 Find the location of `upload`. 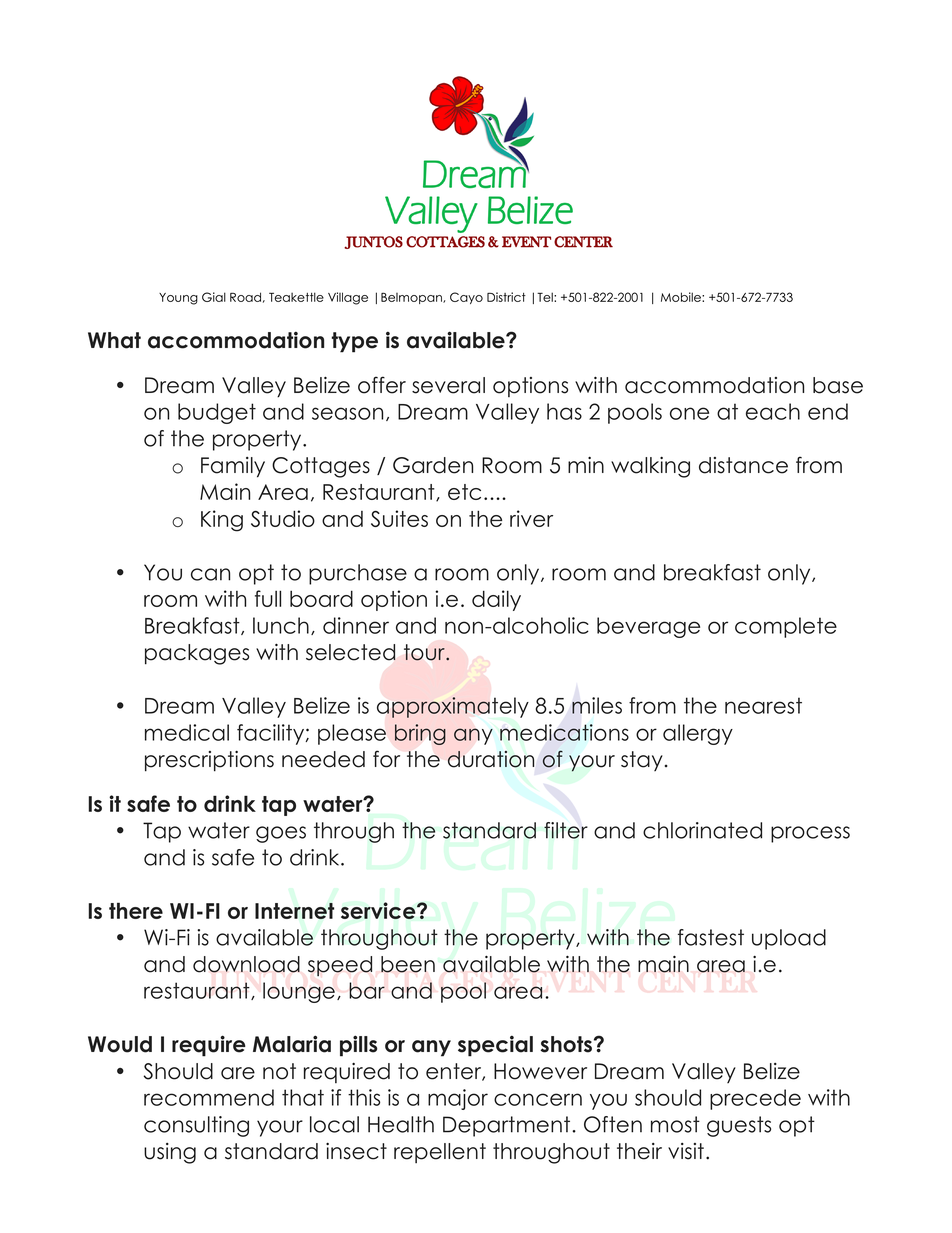

upload is located at coordinates (789, 939).
